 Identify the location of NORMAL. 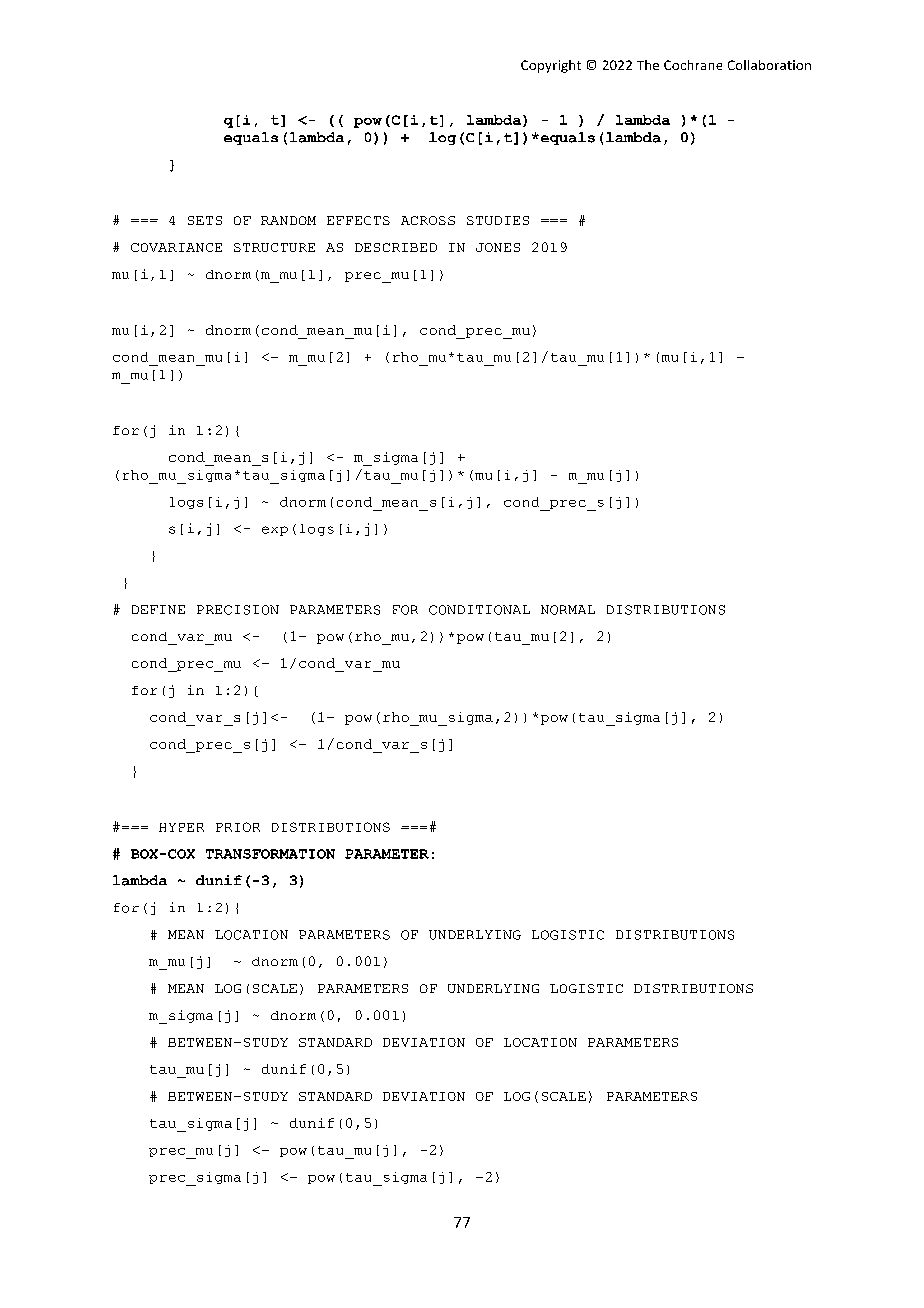
(568, 610).
